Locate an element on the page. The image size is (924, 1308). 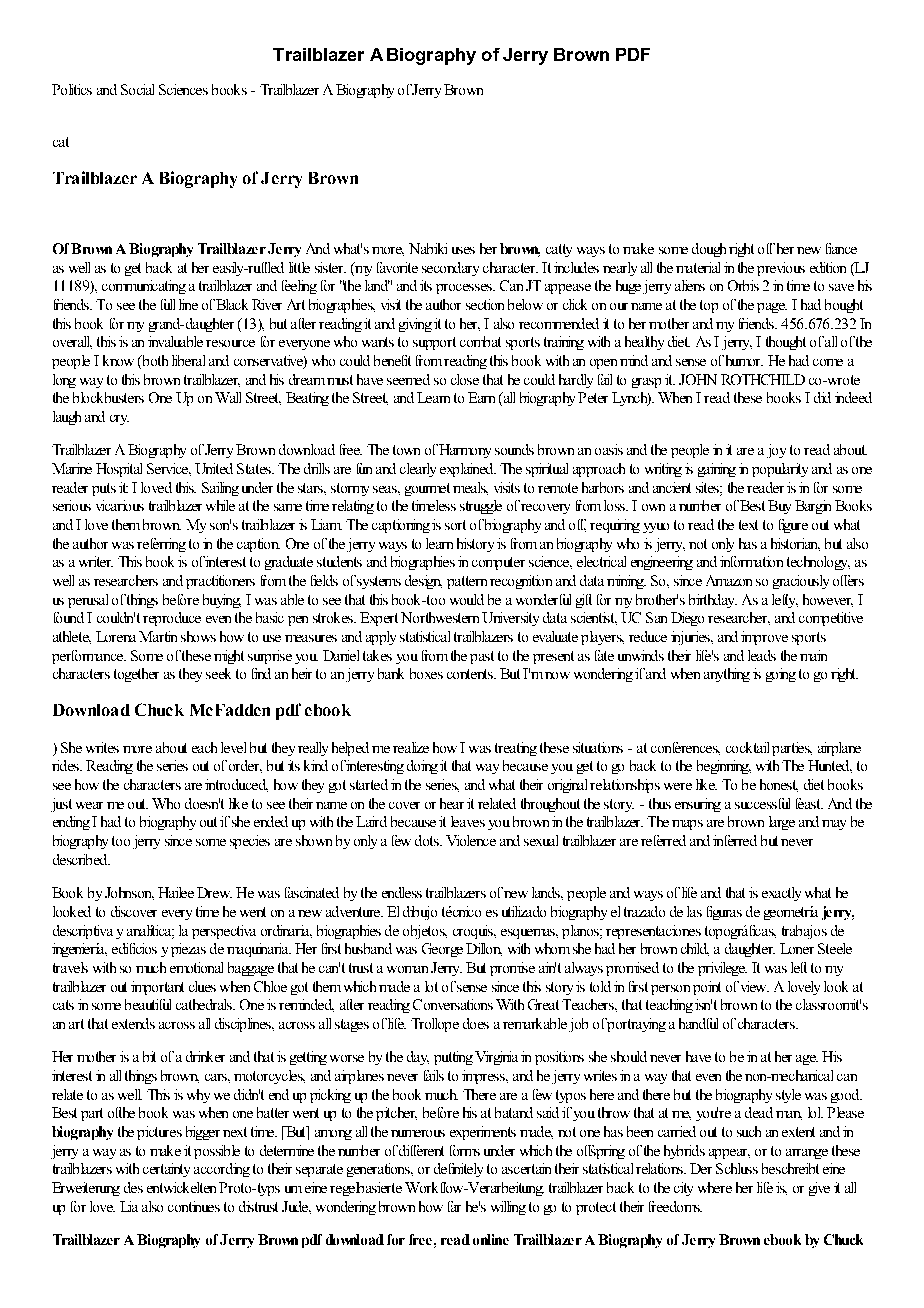
page is located at coordinates (772, 308).
